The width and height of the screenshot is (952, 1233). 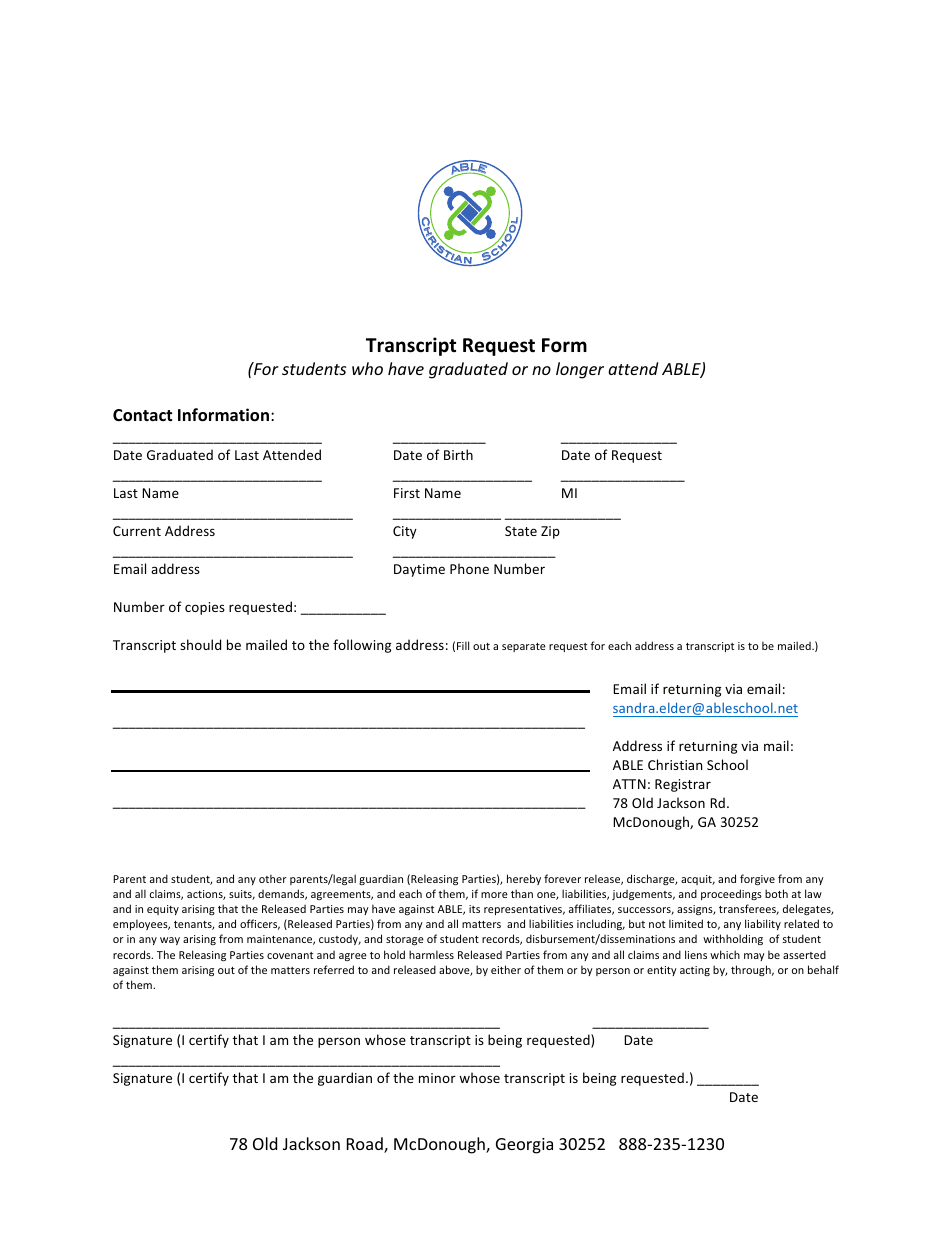 What do you see at coordinates (629, 784) in the screenshot?
I see `ATTN` at bounding box center [629, 784].
